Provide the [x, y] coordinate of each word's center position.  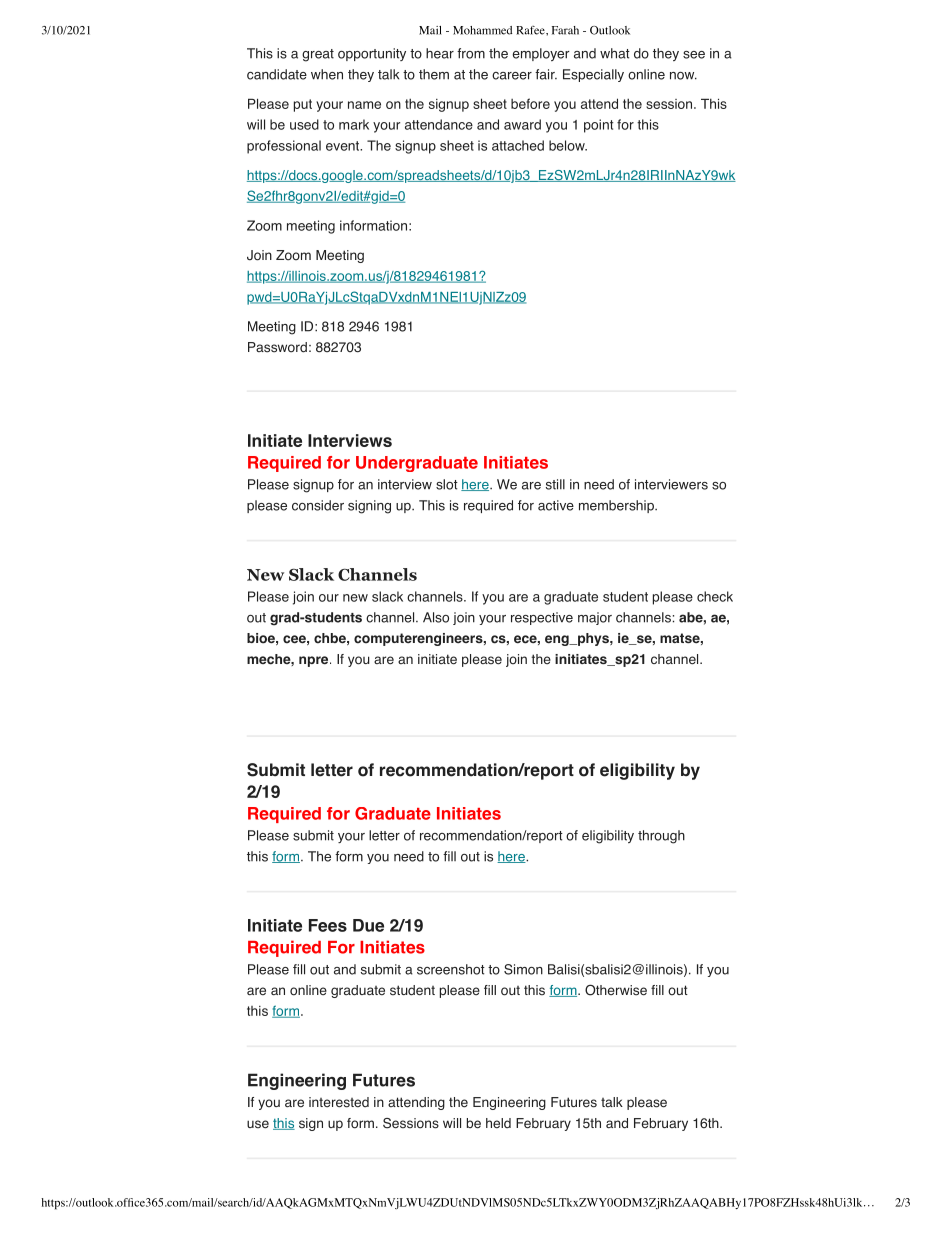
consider [318, 505]
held [498, 1123]
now [683, 76]
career [512, 76]
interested [339, 1102]
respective [542, 618]
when [327, 74]
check [715, 596]
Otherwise [616, 990]
